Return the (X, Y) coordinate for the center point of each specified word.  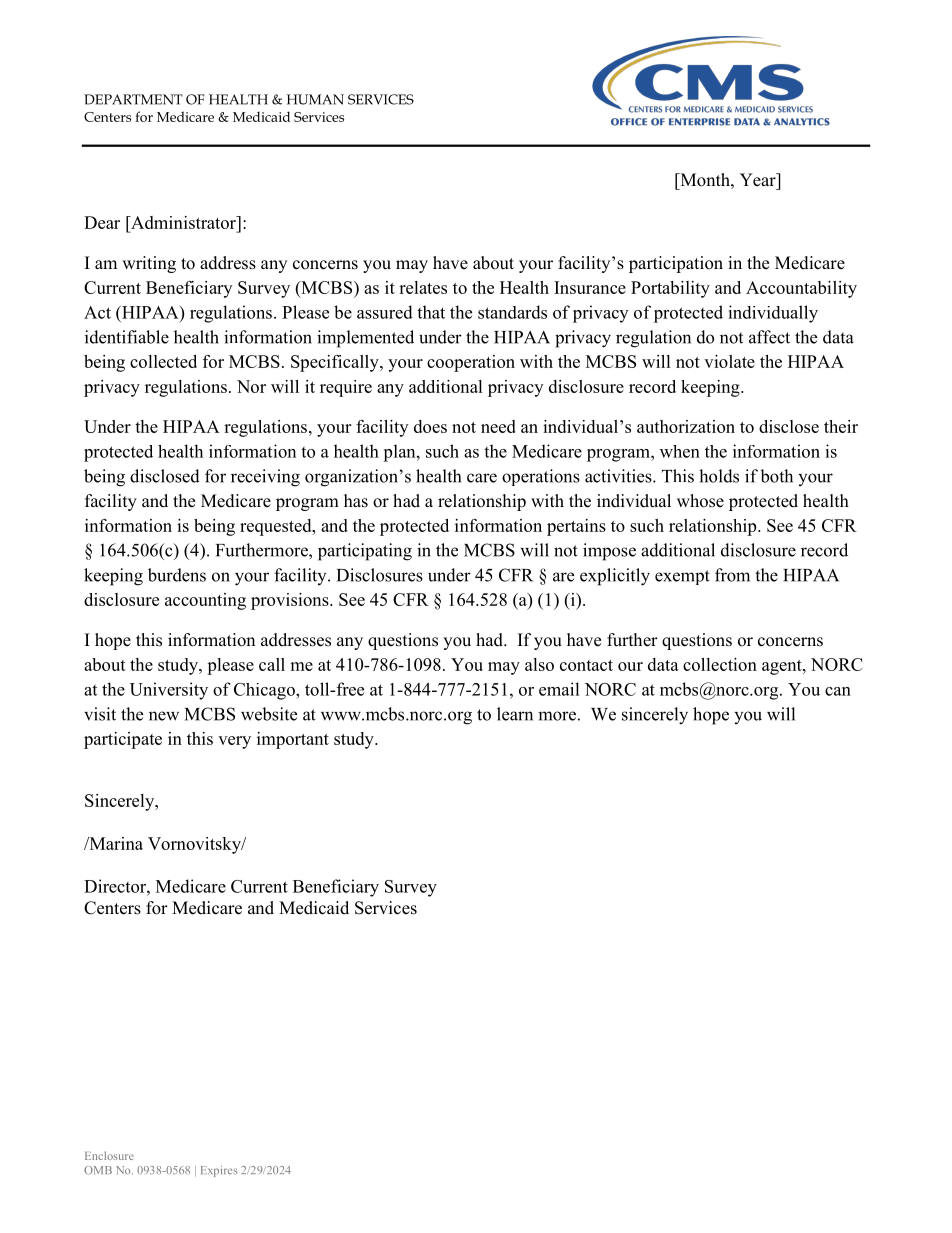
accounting (205, 601)
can (838, 691)
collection (720, 664)
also (539, 664)
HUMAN (315, 99)
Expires (219, 1171)
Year (759, 180)
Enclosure (109, 1155)
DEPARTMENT (133, 99)
